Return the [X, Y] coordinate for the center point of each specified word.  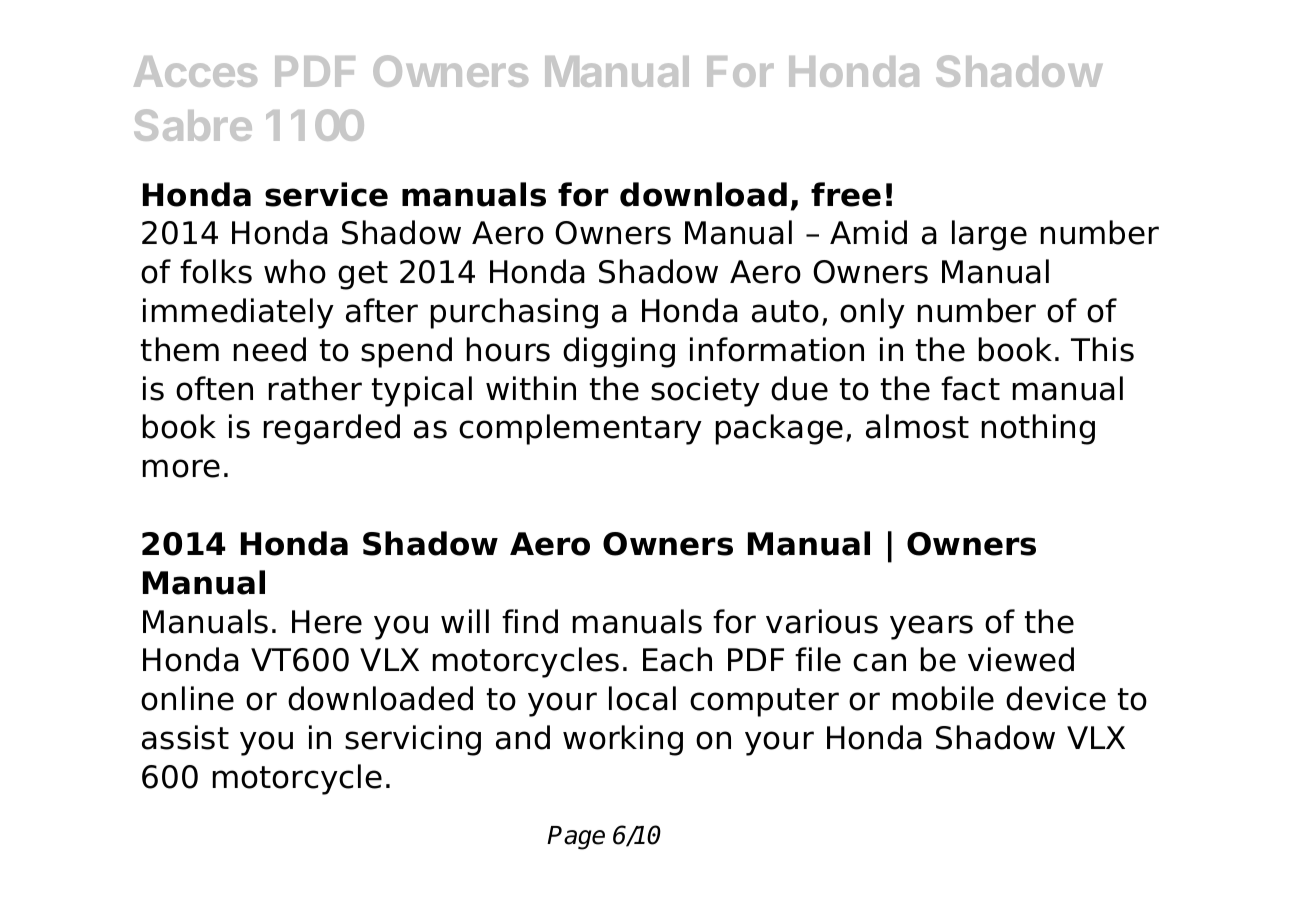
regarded [332, 429]
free [846, 194]
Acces [195, 71]
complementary [580, 429]
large [989, 235]
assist [185, 737]
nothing [1038, 429]
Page [576, 838]
